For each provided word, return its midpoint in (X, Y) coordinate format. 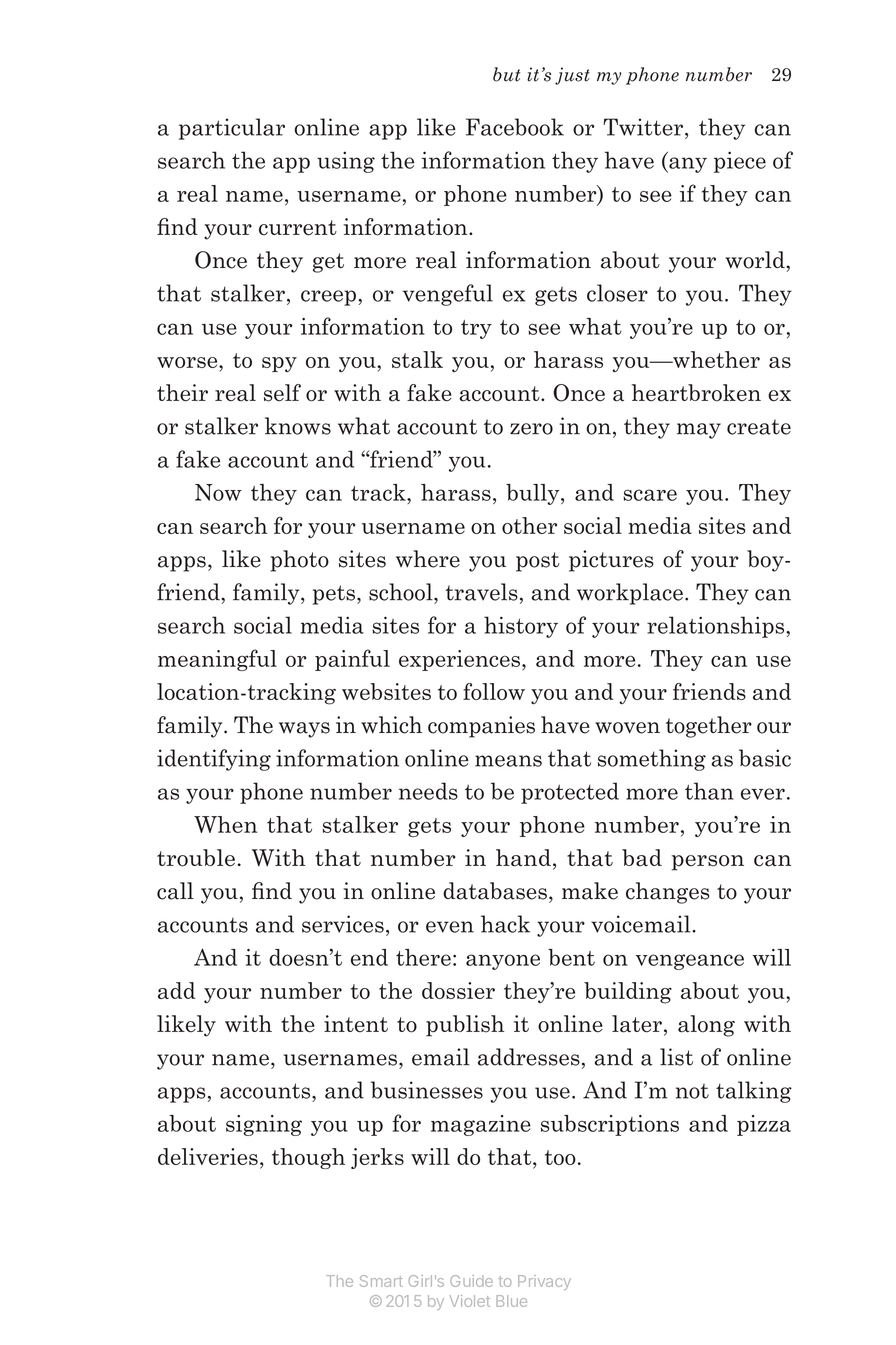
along (706, 1026)
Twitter (644, 127)
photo (299, 561)
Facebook (515, 127)
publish (465, 1026)
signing (264, 1125)
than (709, 791)
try (476, 329)
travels (482, 592)
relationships (717, 627)
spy (279, 364)
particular (232, 129)
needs (428, 791)
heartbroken (696, 393)
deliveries (208, 1156)
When (225, 824)
